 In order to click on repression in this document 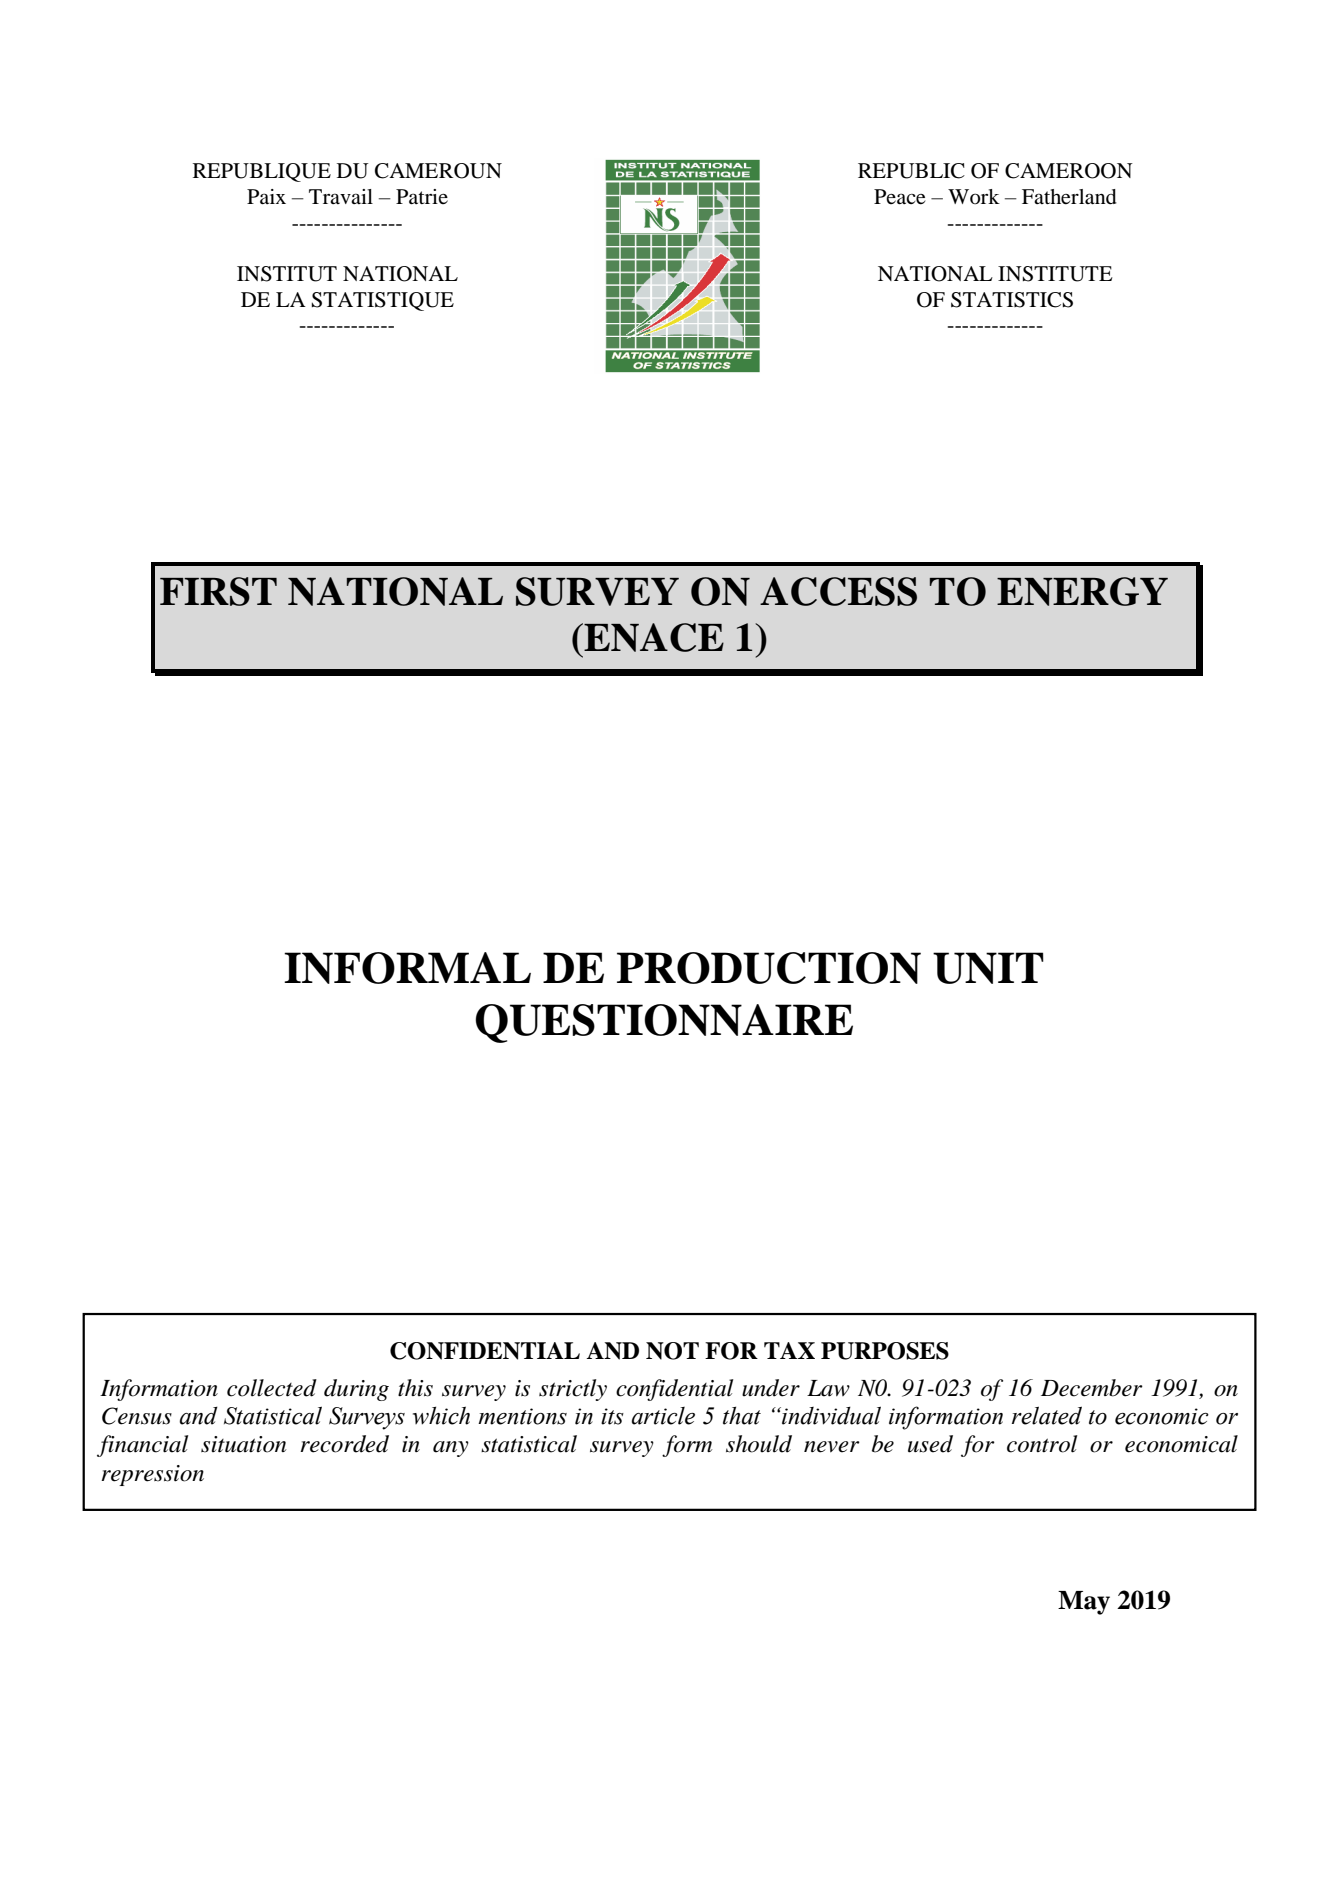, I will do `click(152, 1475)`.
